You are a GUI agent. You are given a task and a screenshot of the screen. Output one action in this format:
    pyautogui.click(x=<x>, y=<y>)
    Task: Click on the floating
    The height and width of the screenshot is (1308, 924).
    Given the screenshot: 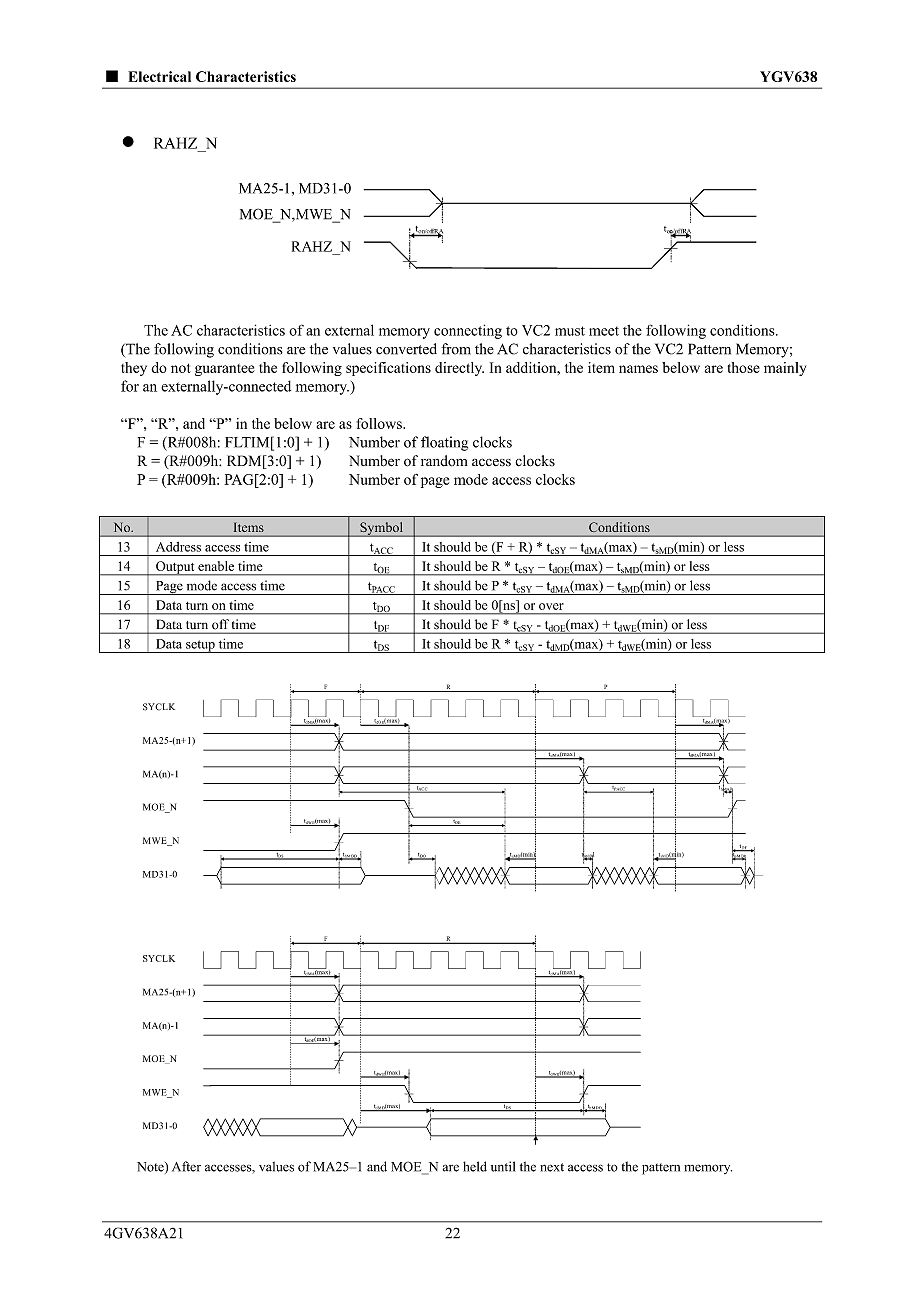 What is the action you would take?
    pyautogui.click(x=444, y=443)
